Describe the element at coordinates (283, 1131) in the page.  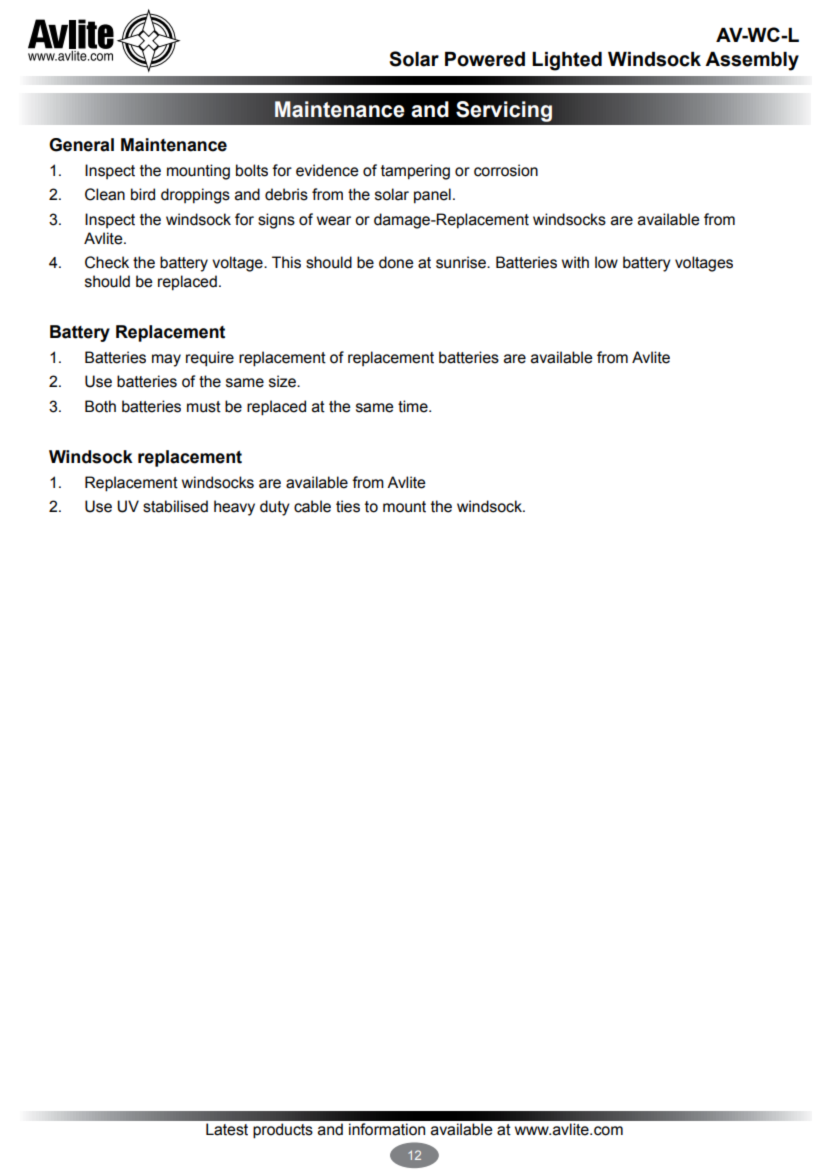
I see `products` at that location.
